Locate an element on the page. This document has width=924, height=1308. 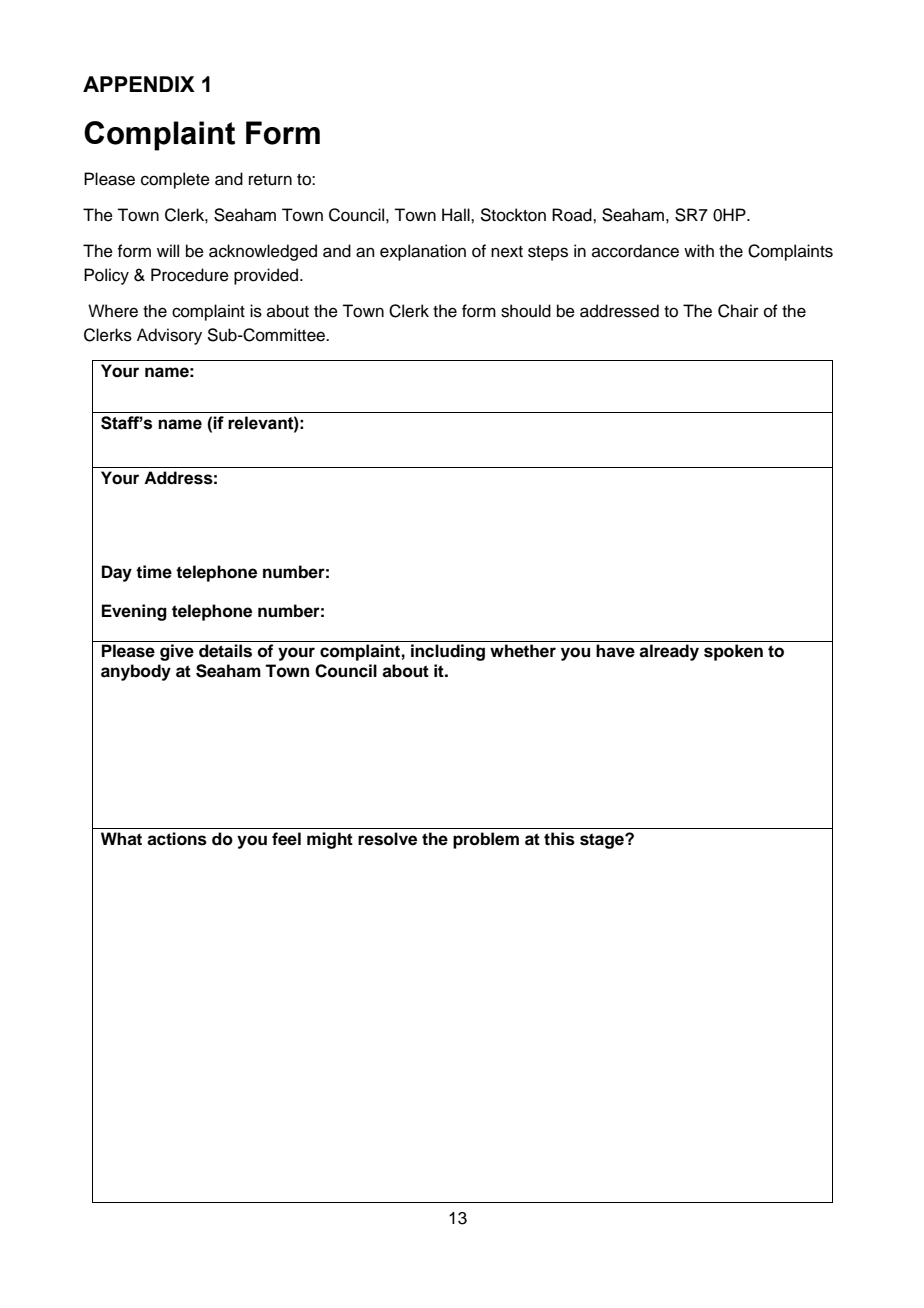
Chair is located at coordinates (738, 311).
